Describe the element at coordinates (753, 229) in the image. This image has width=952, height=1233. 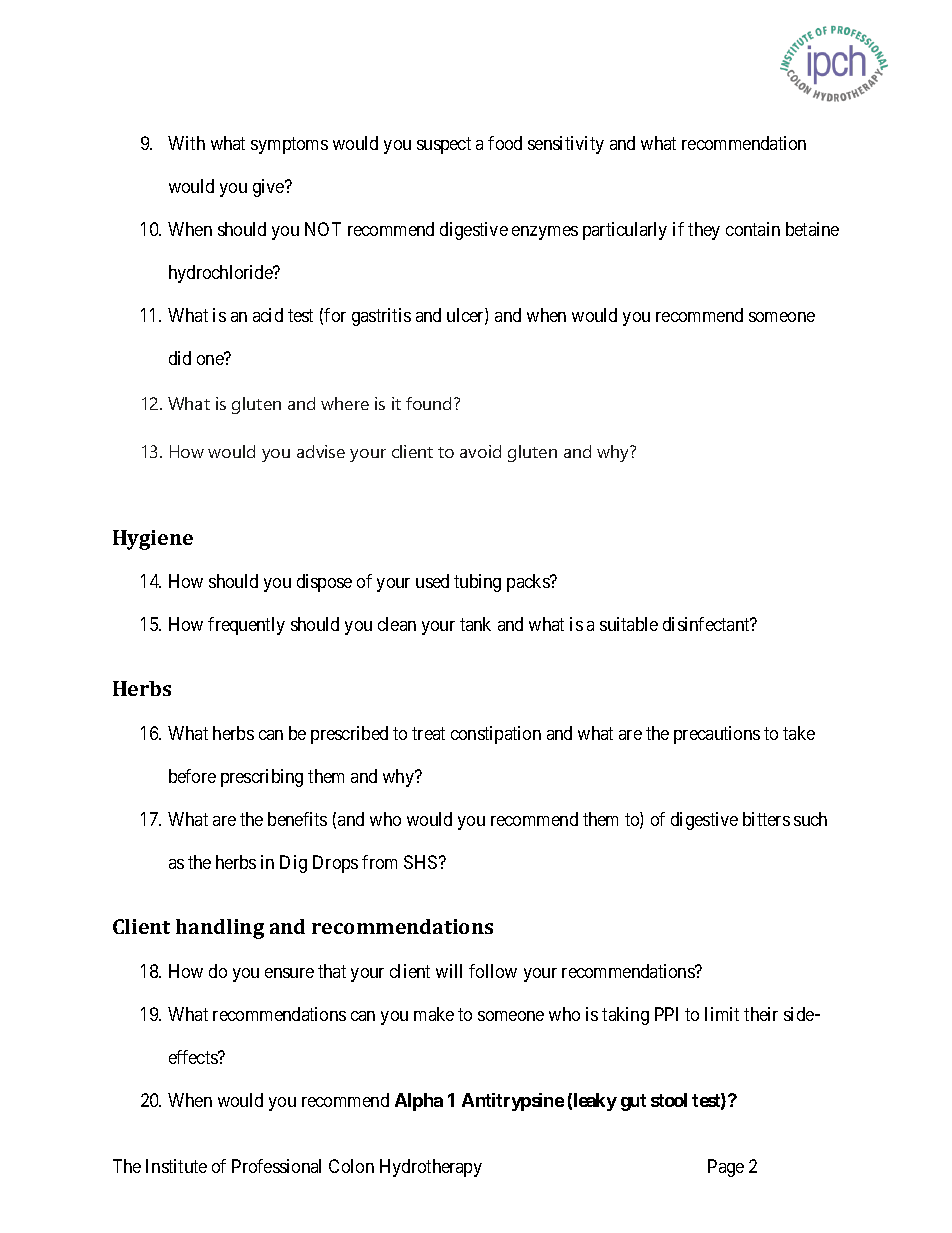
I see `contain` at that location.
